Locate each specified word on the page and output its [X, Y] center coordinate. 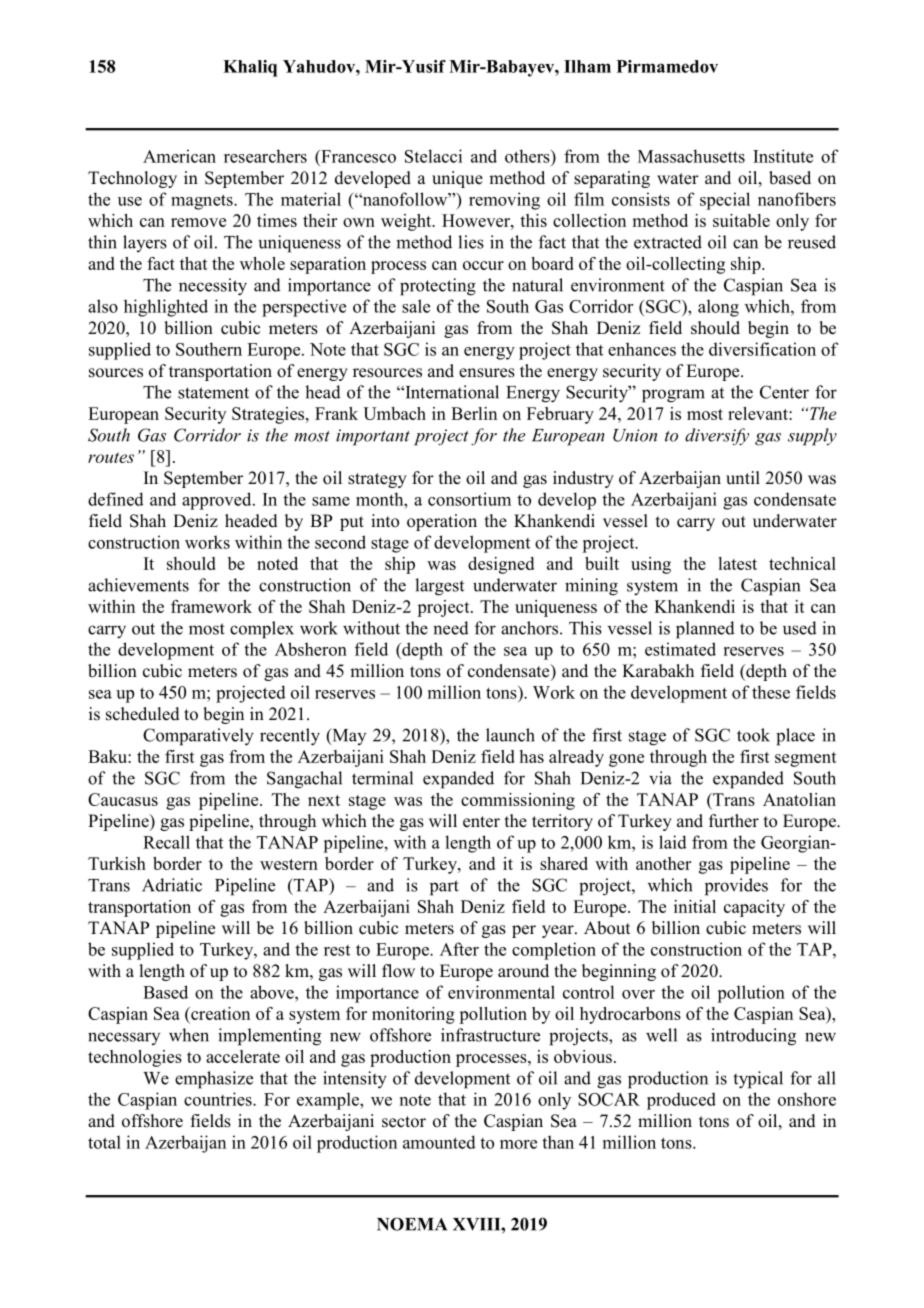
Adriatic [172, 885]
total [104, 1142]
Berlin [474, 413]
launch [510, 735]
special [725, 201]
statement [213, 393]
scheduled [143, 714]
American [179, 156]
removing [504, 201]
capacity [754, 908]
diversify [717, 436]
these [771, 692]
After [459, 949]
